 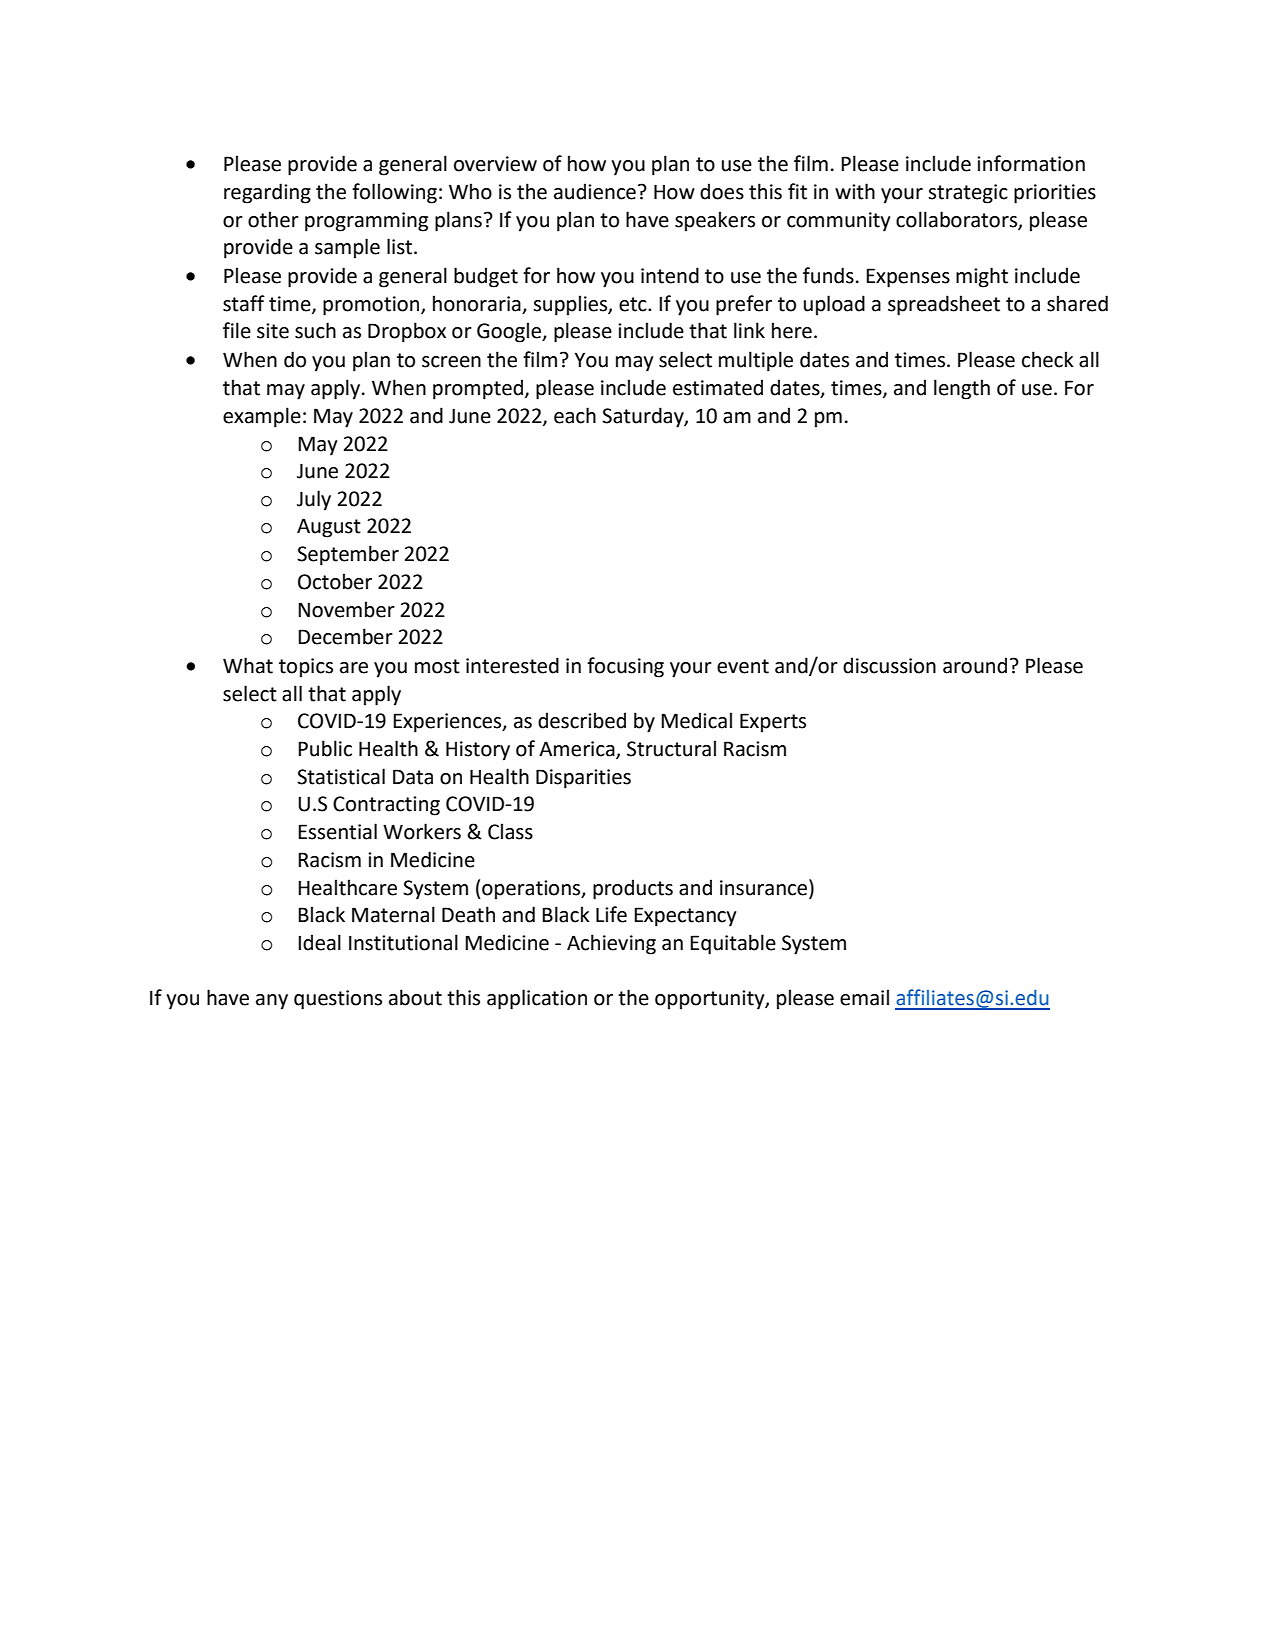 I want to click on audience, so click(x=595, y=191).
